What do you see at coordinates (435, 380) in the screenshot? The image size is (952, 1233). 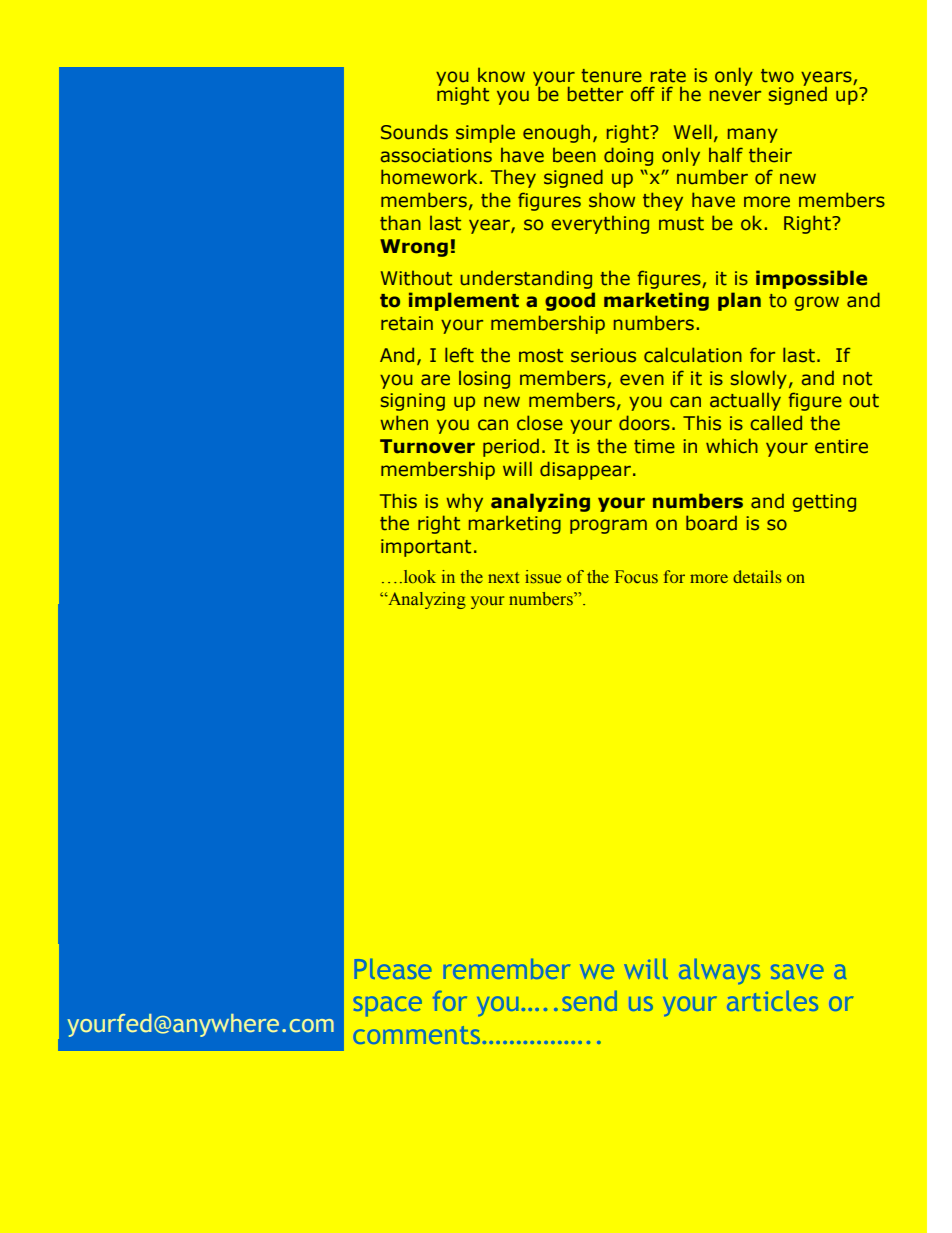 I see `are` at bounding box center [435, 380].
